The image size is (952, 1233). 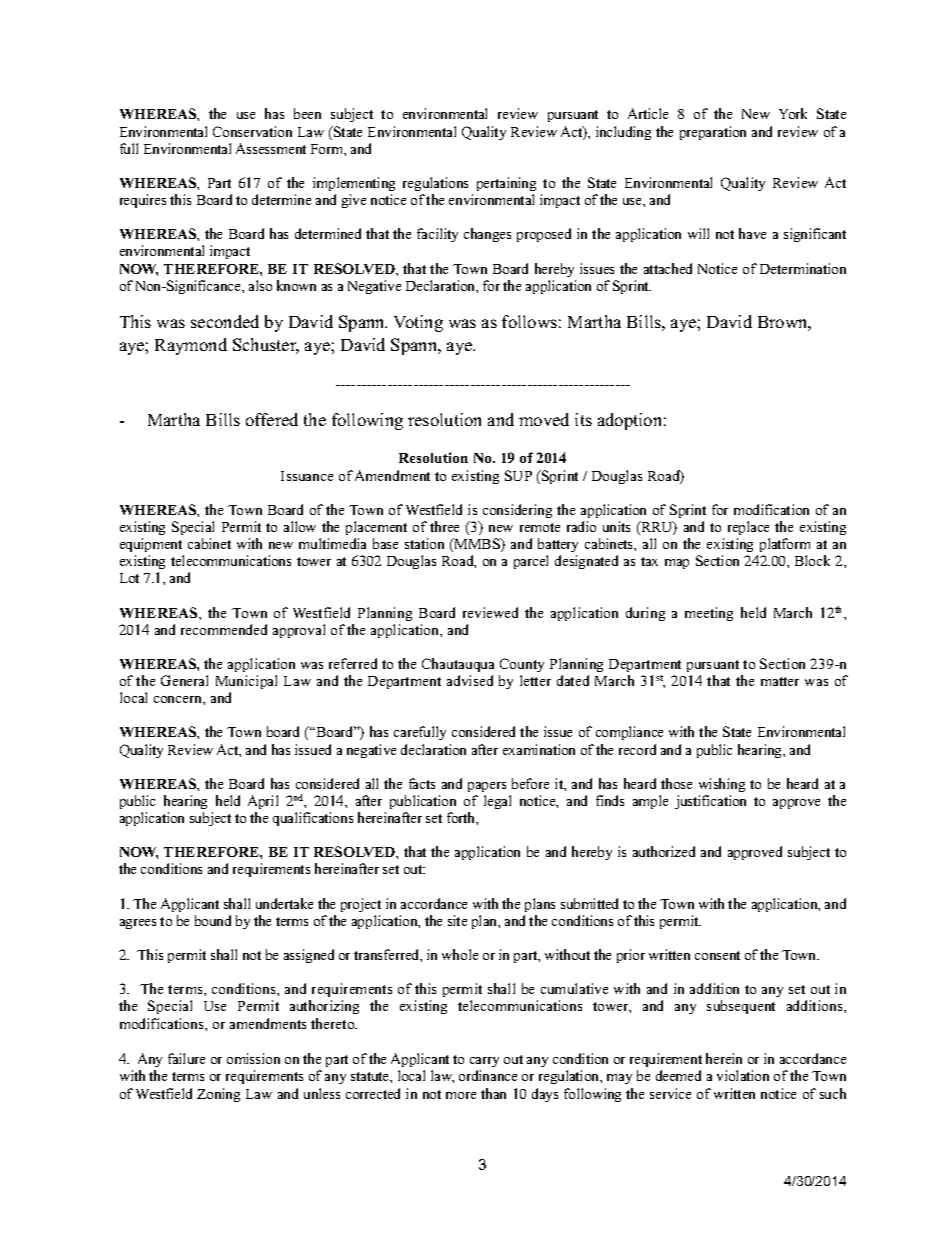 I want to click on carry, so click(x=484, y=1064).
